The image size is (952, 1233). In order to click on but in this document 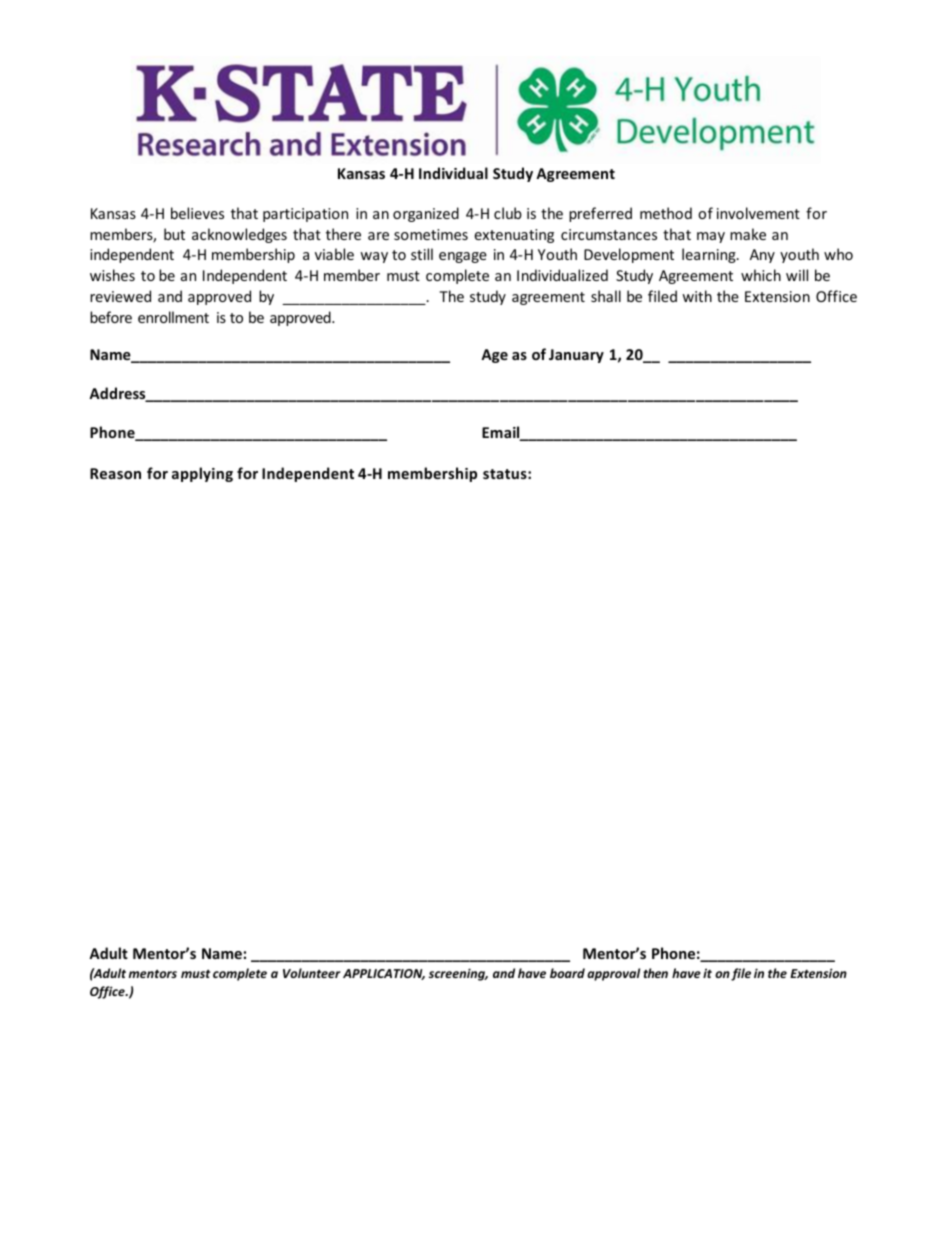, I will do `click(174, 234)`.
